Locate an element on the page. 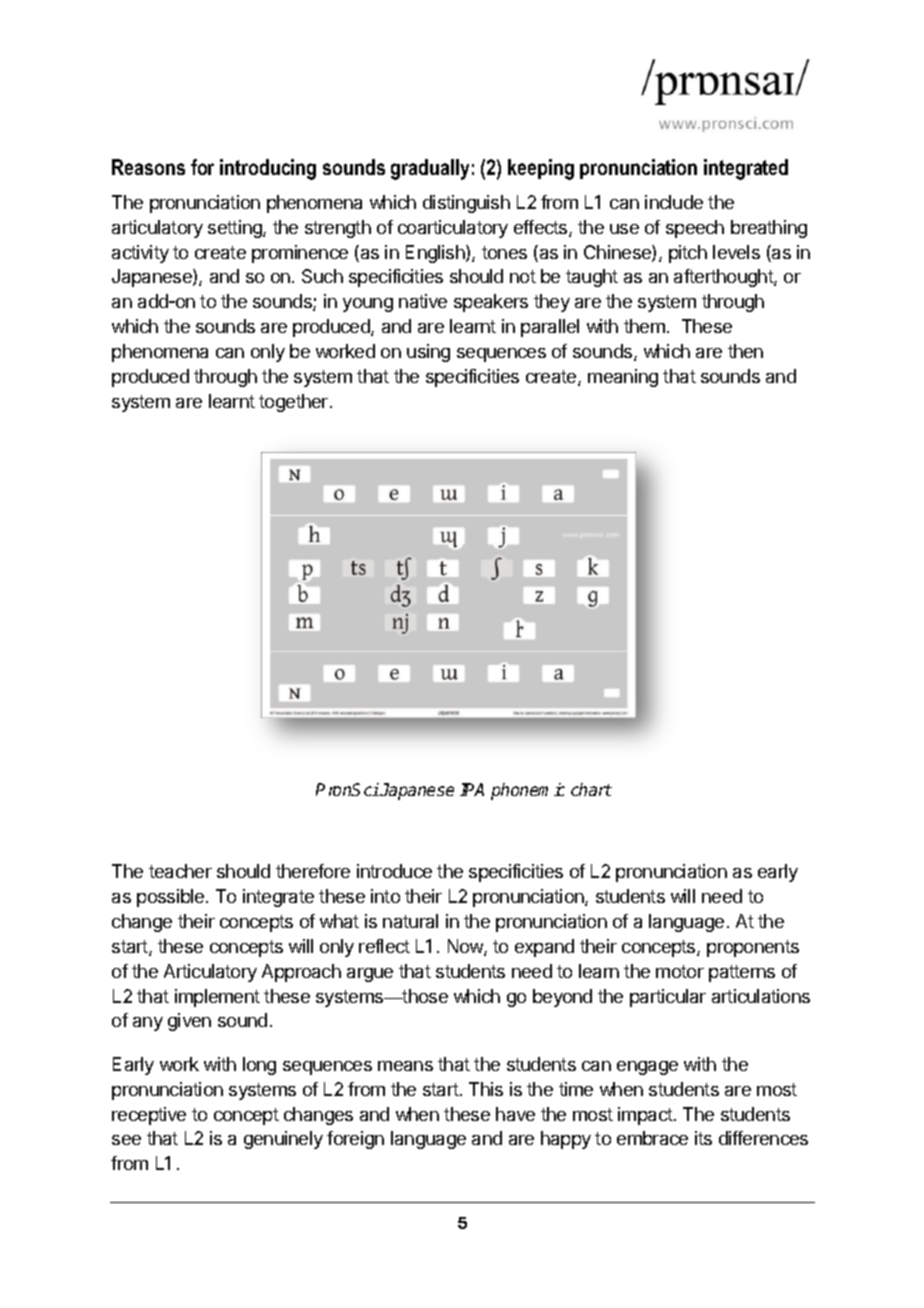  This is located at coordinates (486, 1089).
